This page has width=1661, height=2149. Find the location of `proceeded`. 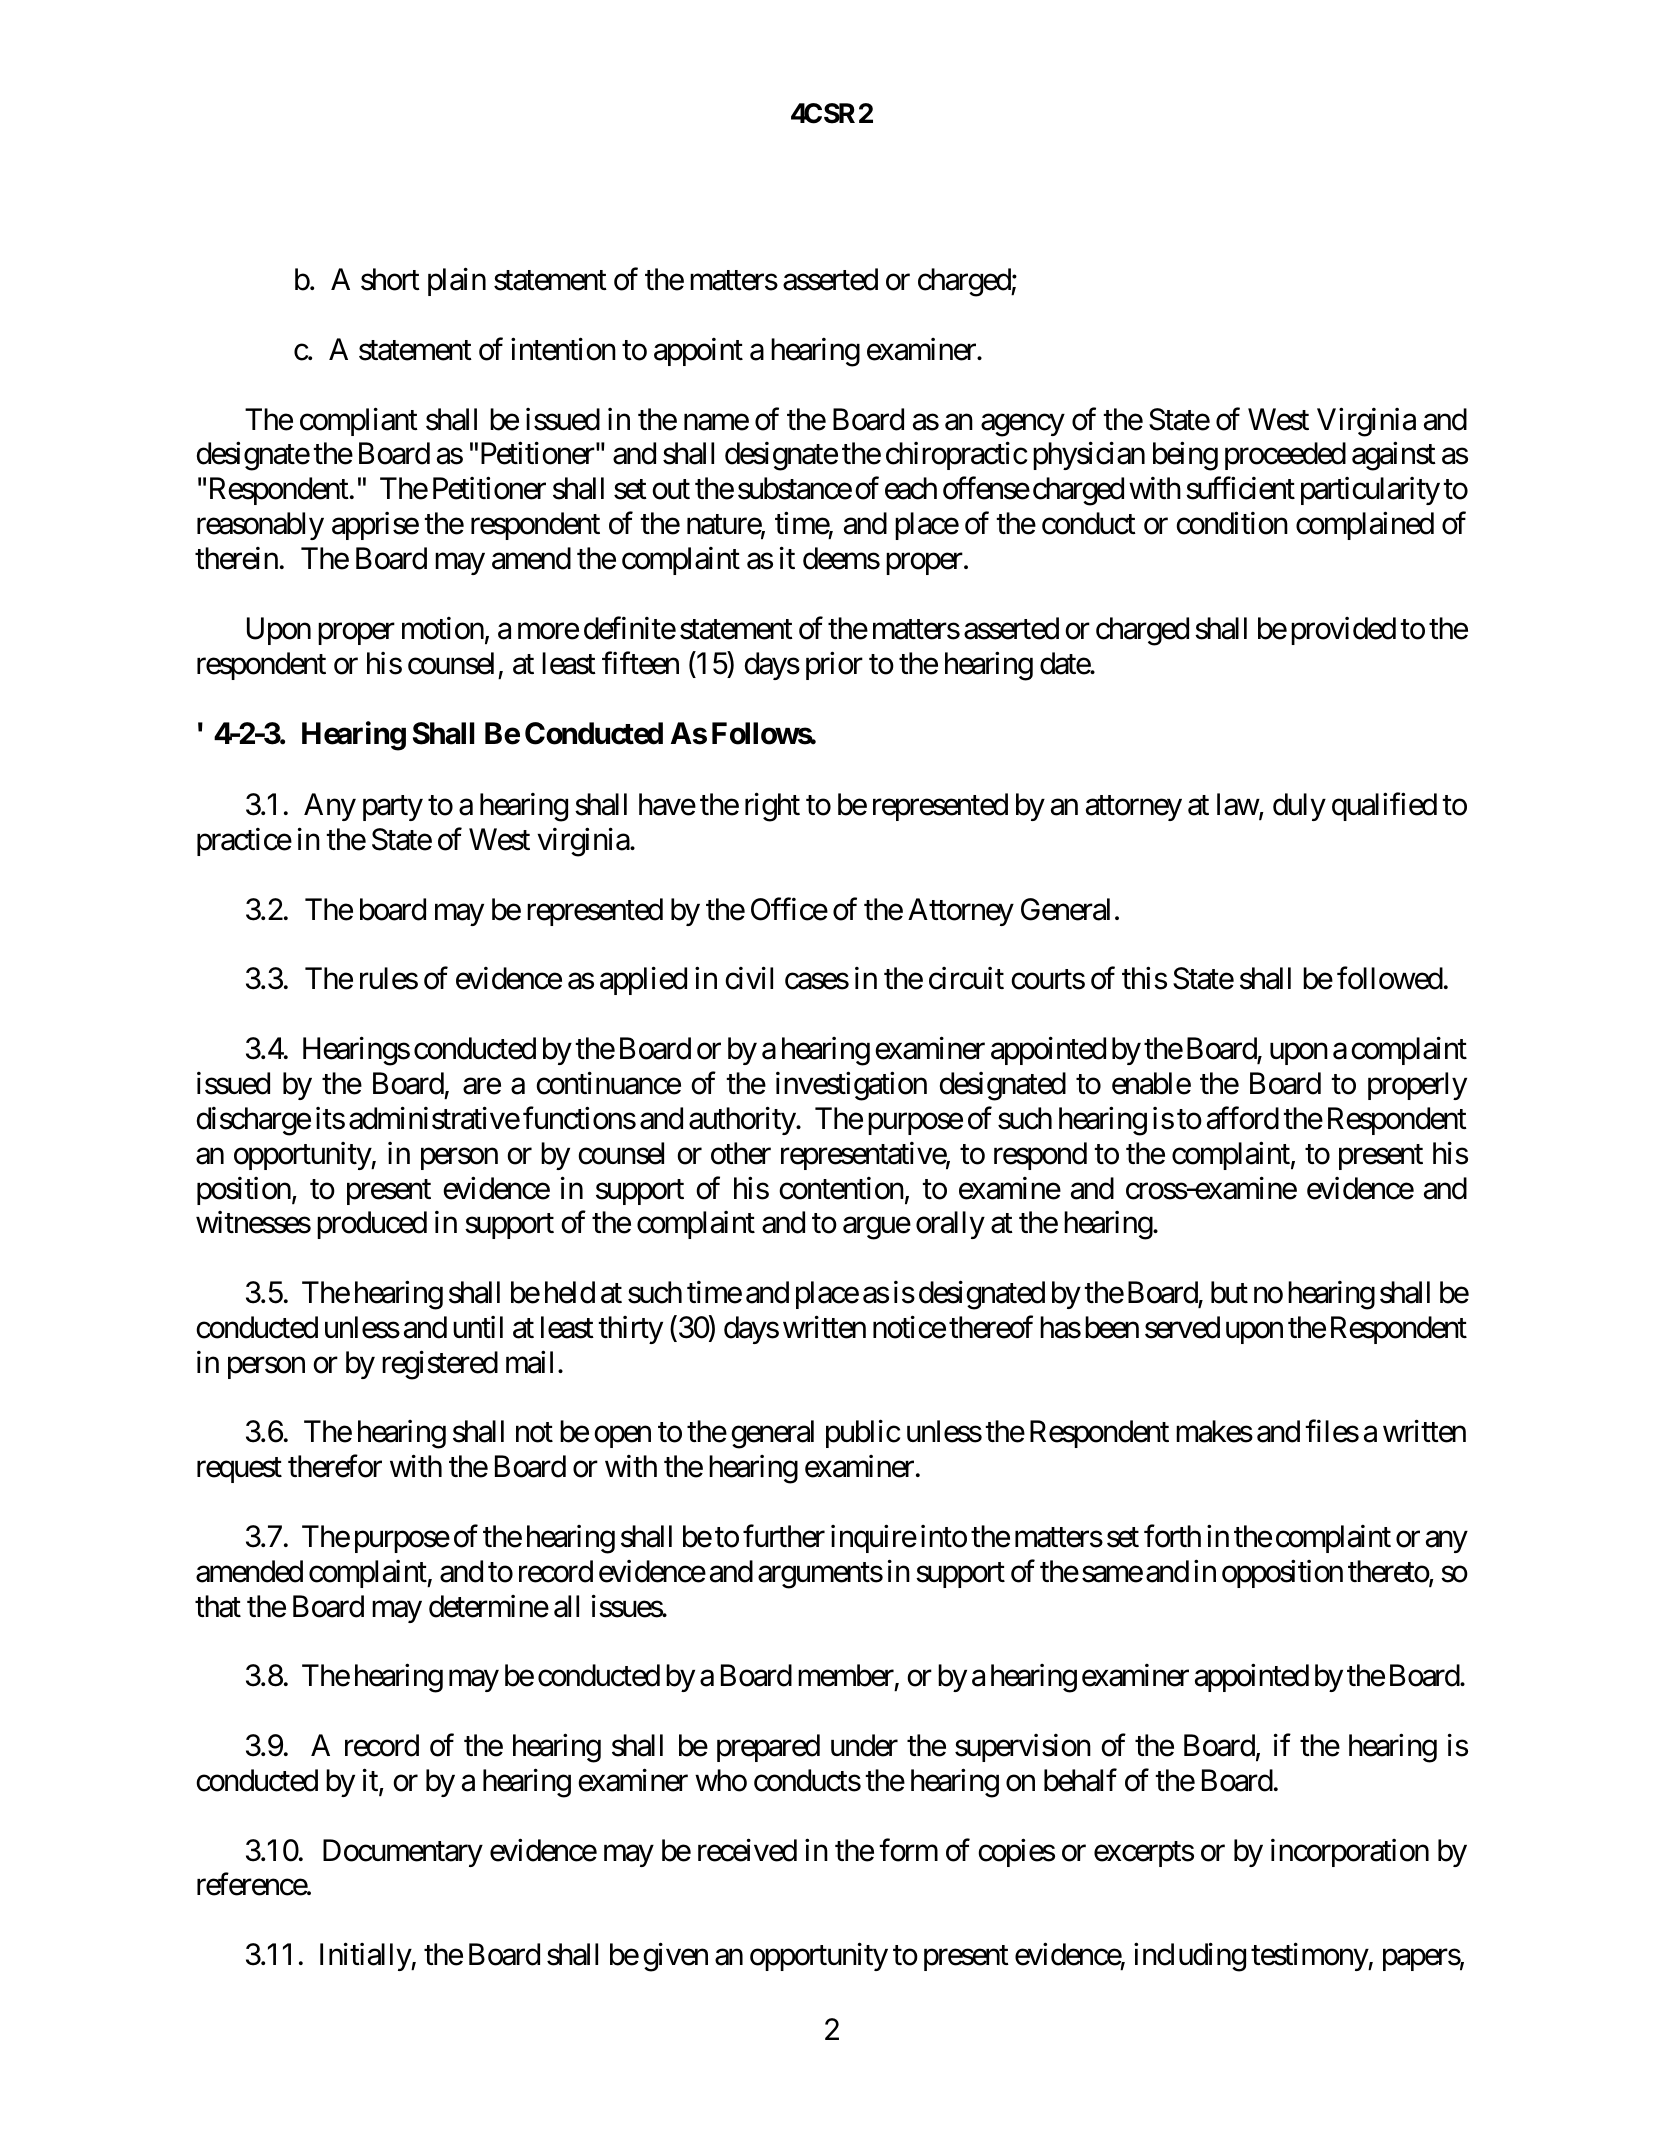

proceeded is located at coordinates (1285, 456).
